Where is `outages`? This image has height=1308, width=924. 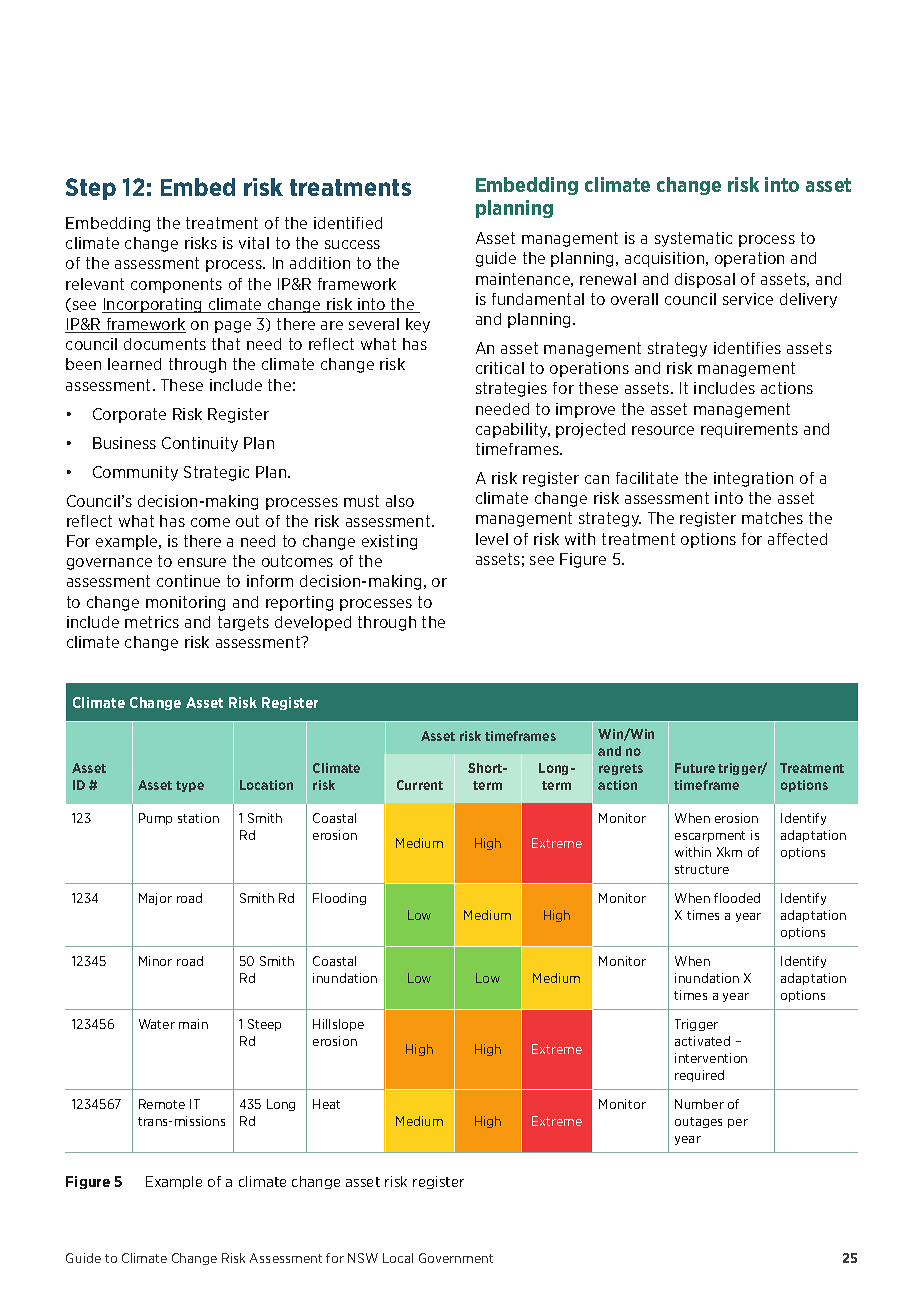 outages is located at coordinates (698, 1122).
